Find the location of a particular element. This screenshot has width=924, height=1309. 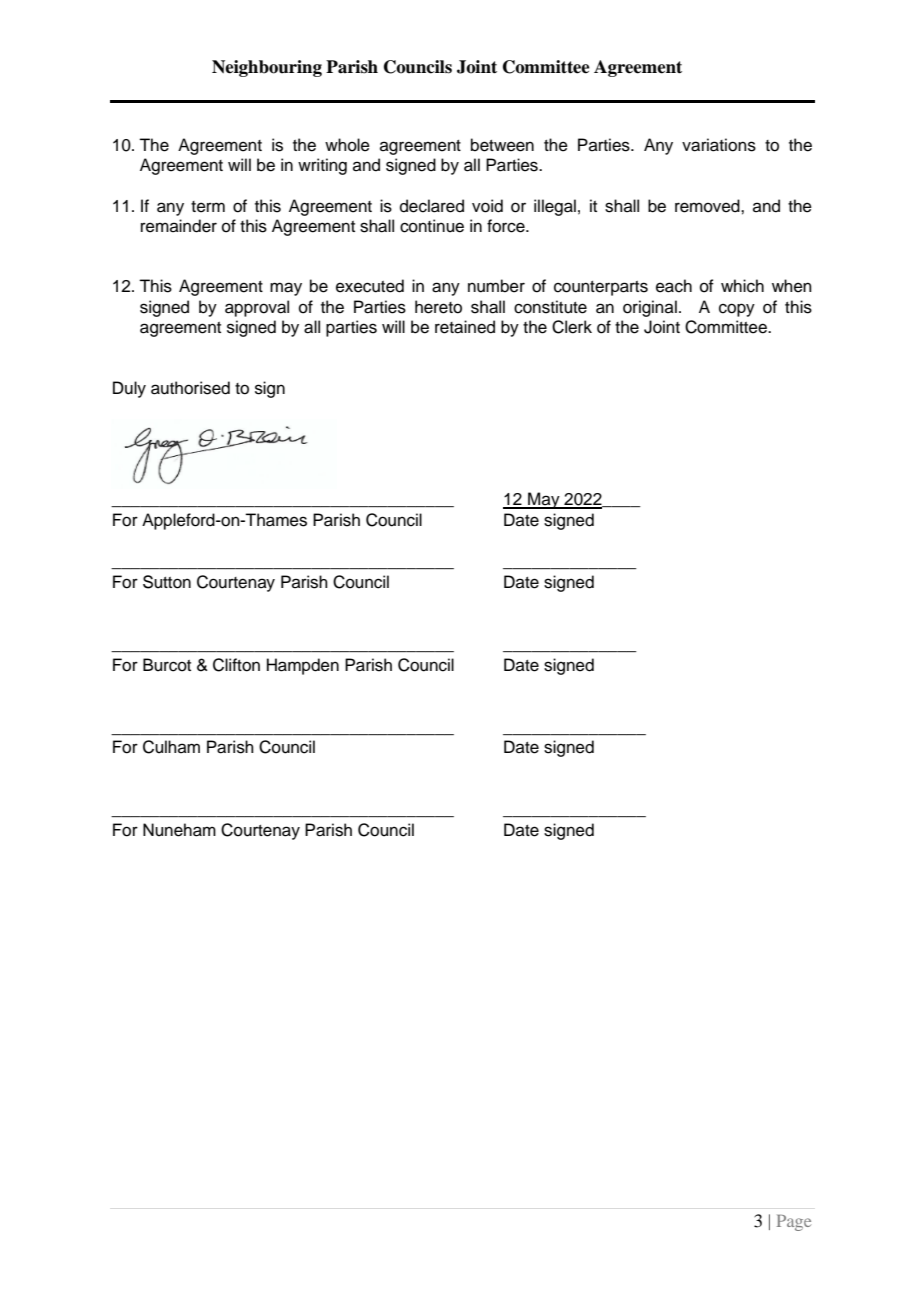

Clifton is located at coordinates (236, 665).
